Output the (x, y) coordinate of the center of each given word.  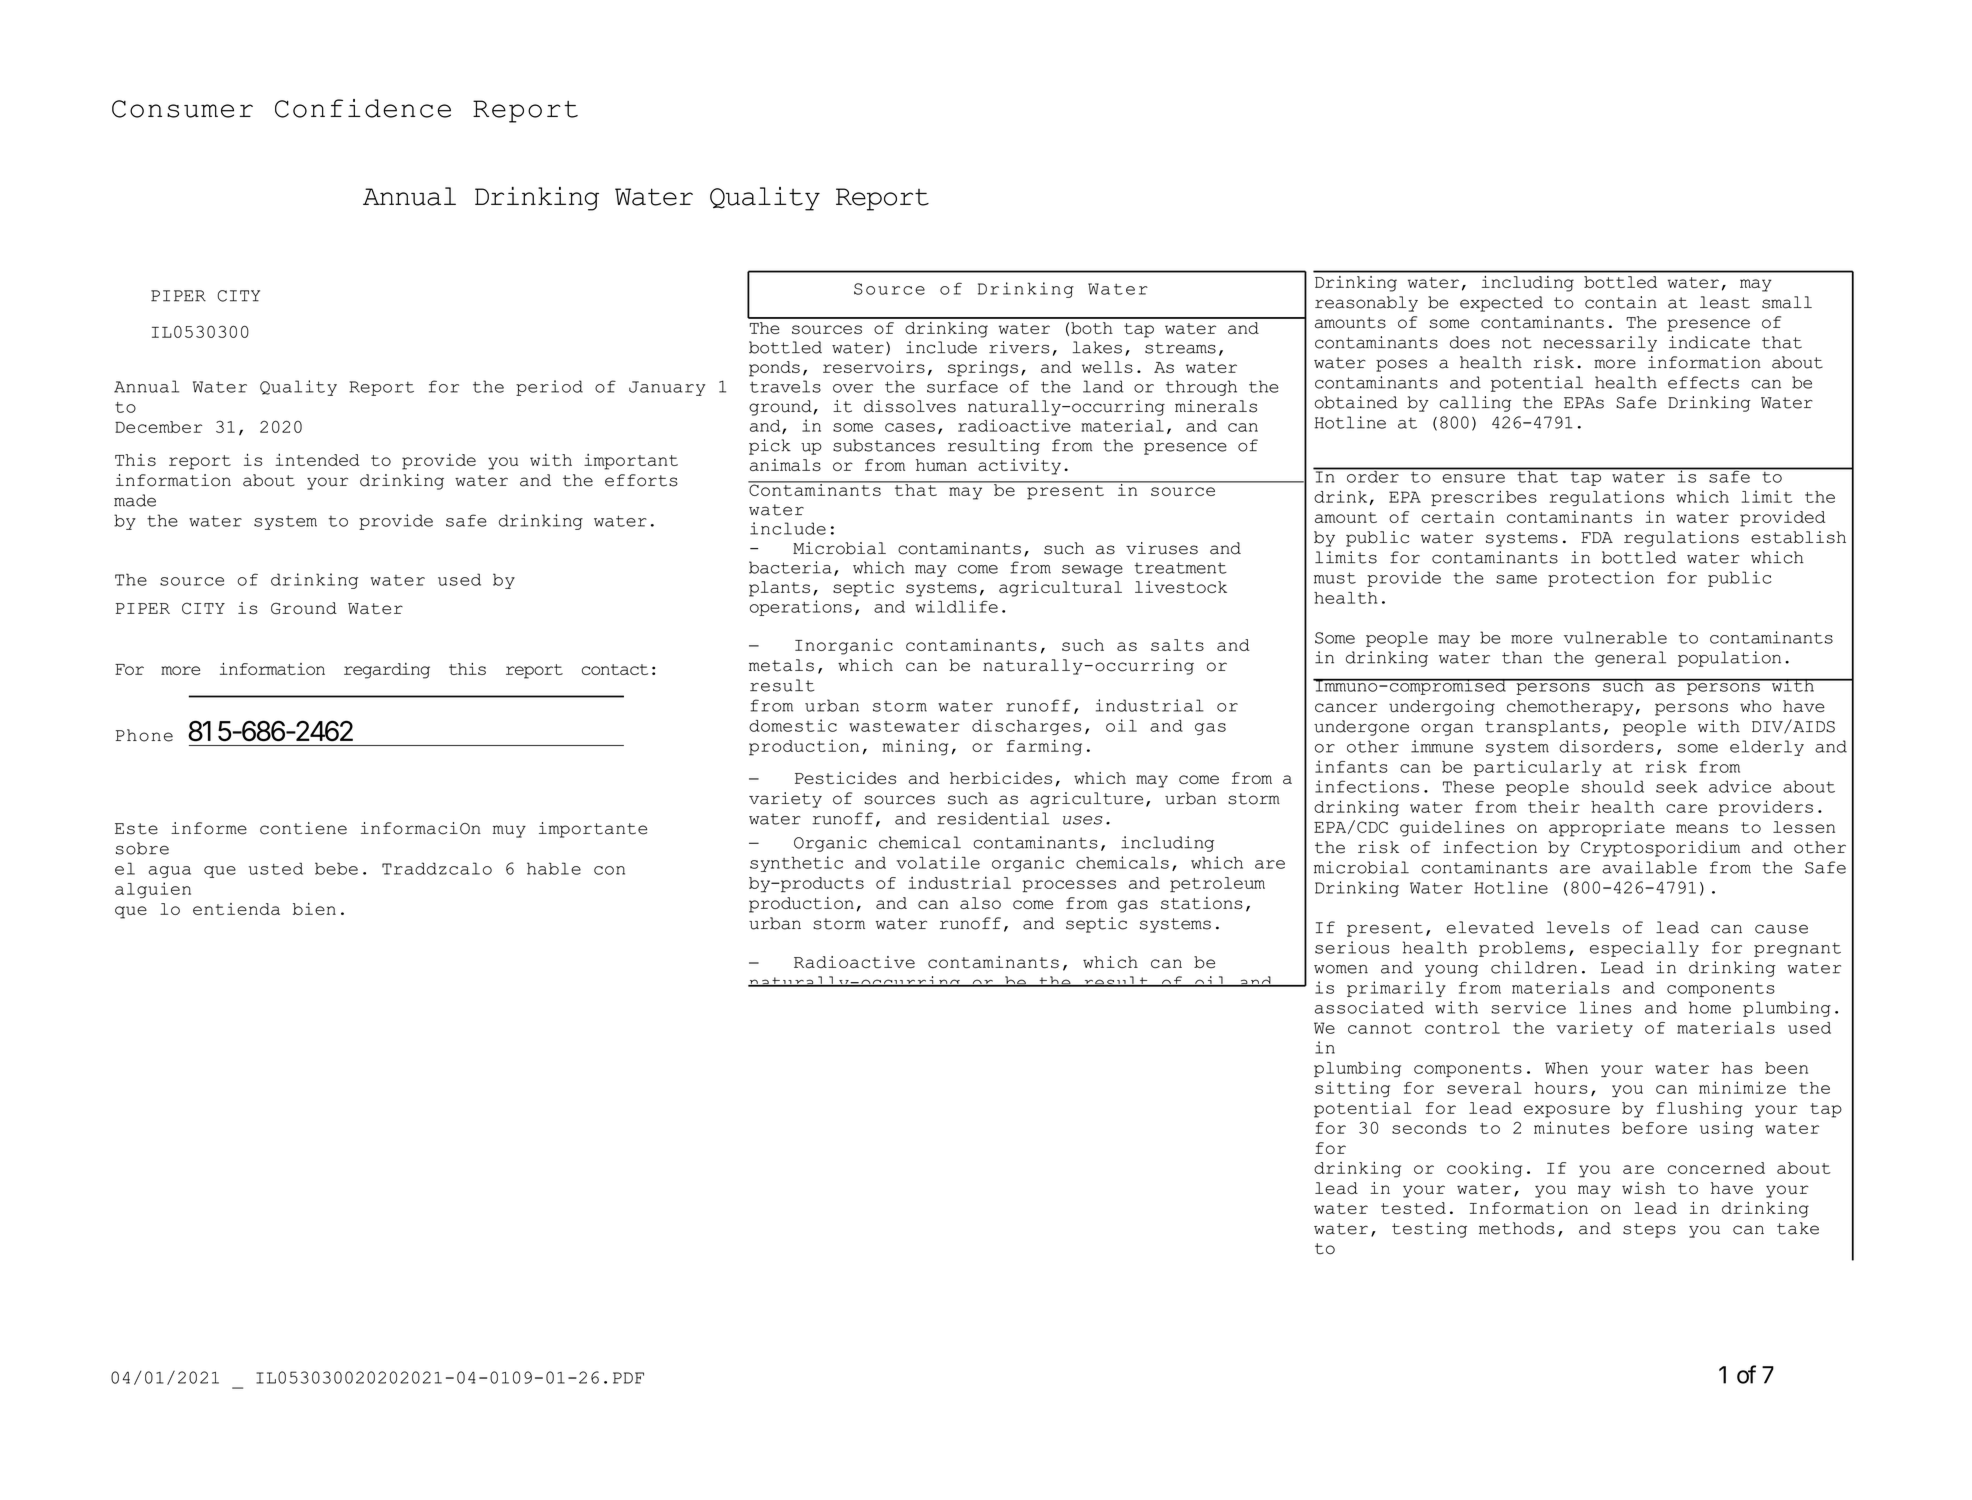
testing (1429, 1230)
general (1630, 659)
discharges (1026, 727)
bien (314, 909)
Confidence (363, 108)
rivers (1019, 347)
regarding (387, 671)
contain (1621, 302)
